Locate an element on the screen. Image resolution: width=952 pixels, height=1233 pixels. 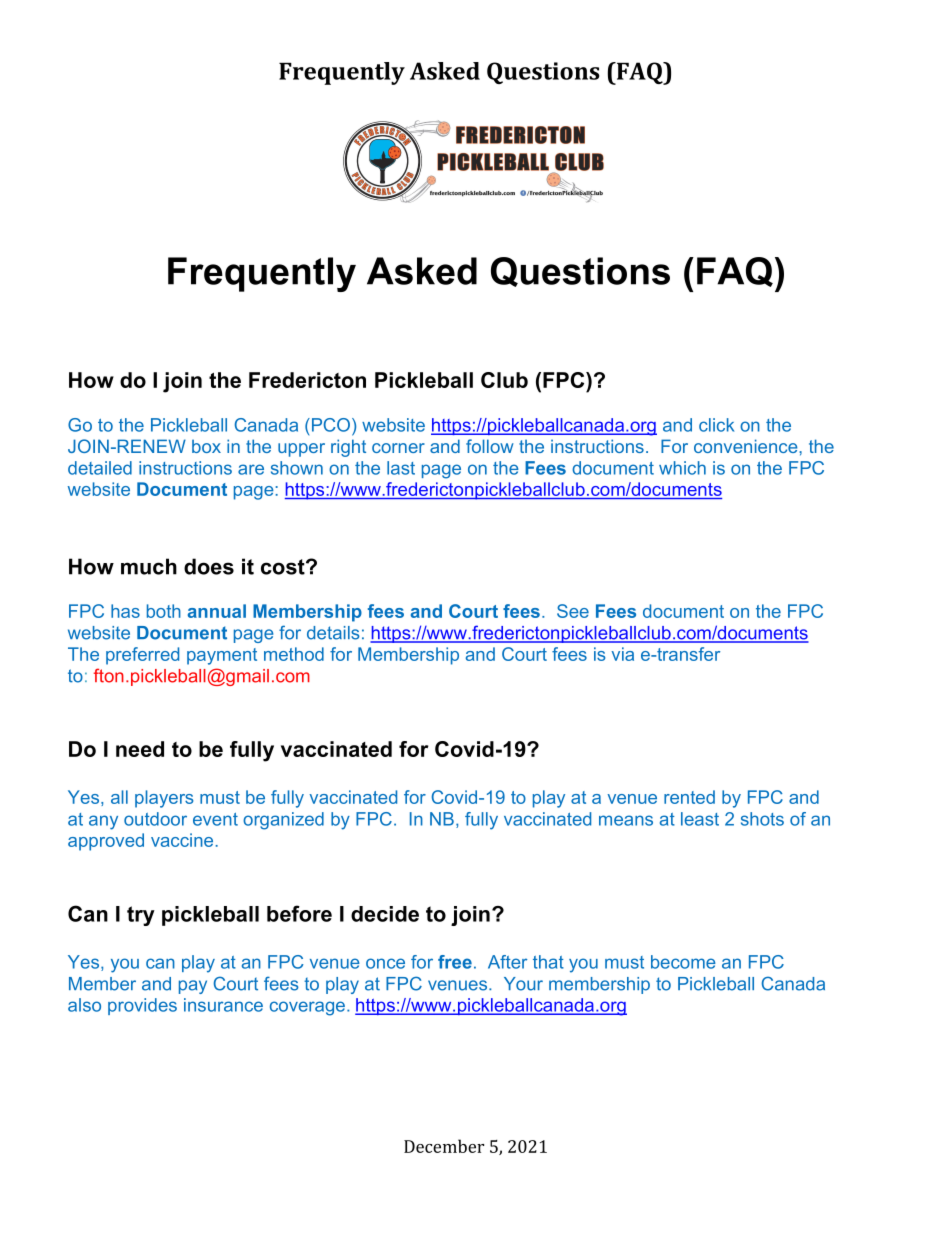
provides is located at coordinates (142, 1006).
